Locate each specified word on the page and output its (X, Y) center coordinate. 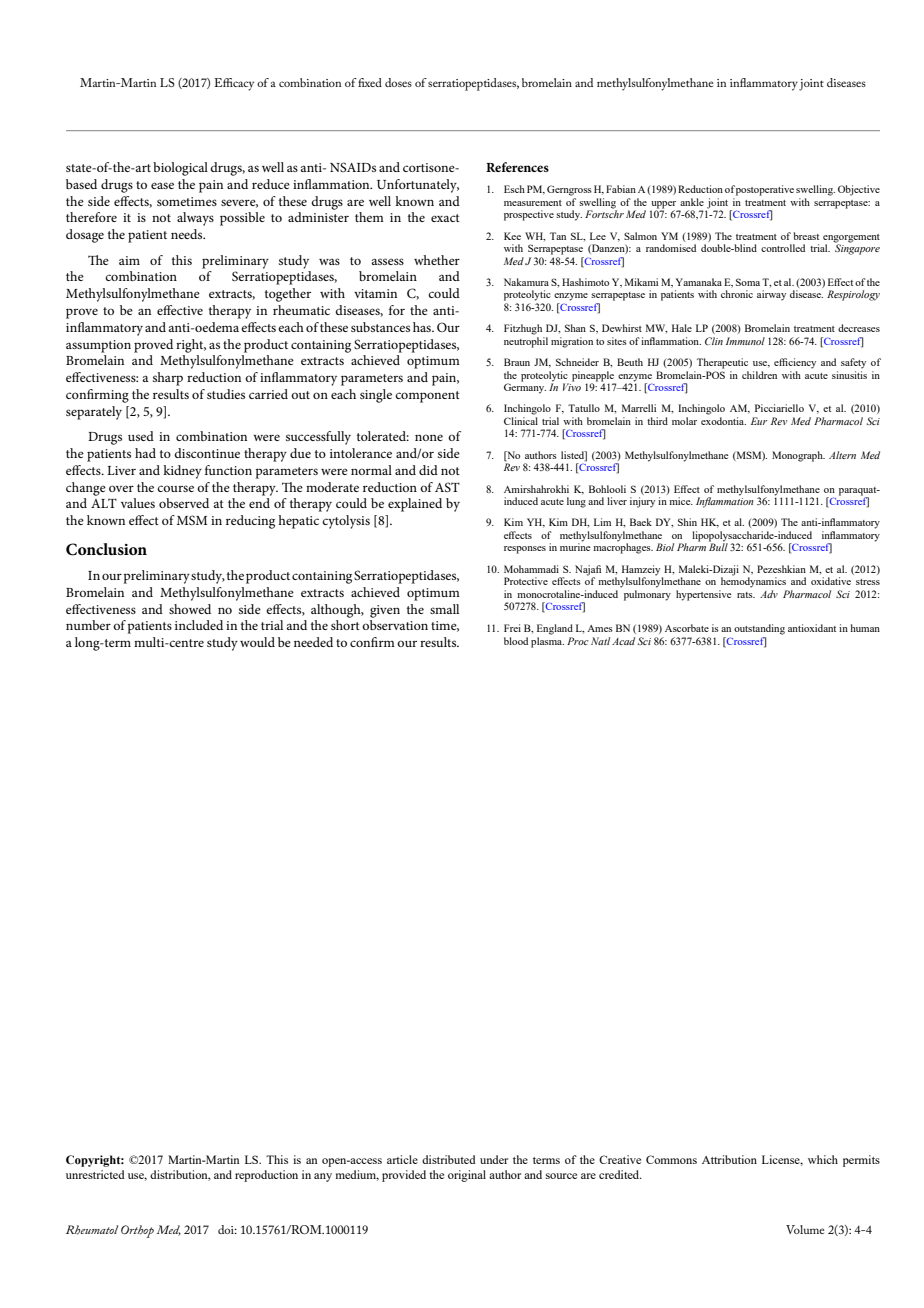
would (257, 642)
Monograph (798, 456)
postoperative (765, 190)
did (428, 470)
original (467, 1176)
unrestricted (95, 1174)
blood (516, 641)
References (517, 167)
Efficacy (234, 84)
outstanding (759, 629)
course (175, 488)
